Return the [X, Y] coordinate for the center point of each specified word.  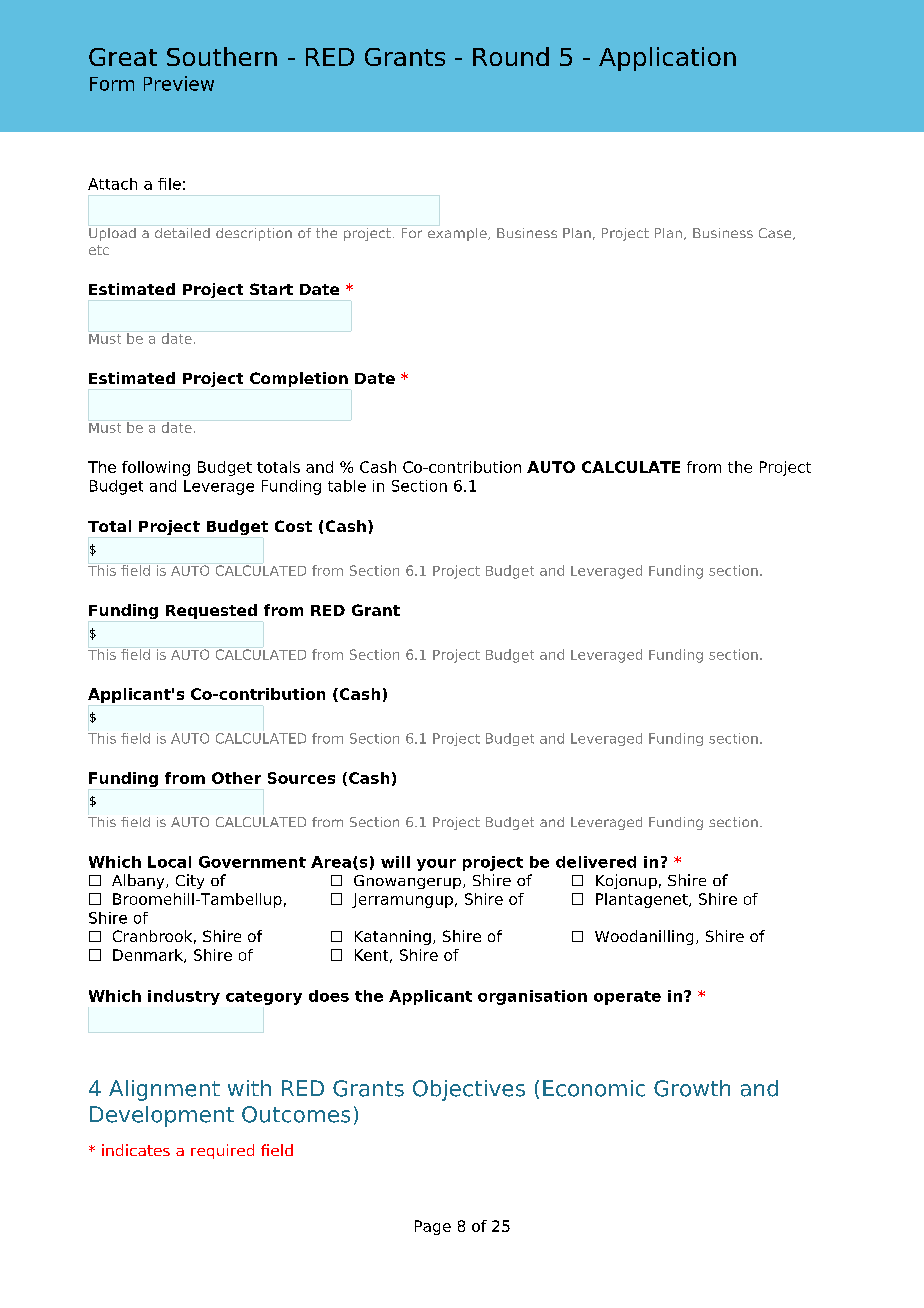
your [436, 865]
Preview [179, 83]
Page [433, 1227]
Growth [692, 1088]
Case [776, 234]
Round [511, 56]
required [222, 1151]
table [347, 486]
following [156, 468]
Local [169, 862]
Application [667, 59]
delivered [596, 862]
